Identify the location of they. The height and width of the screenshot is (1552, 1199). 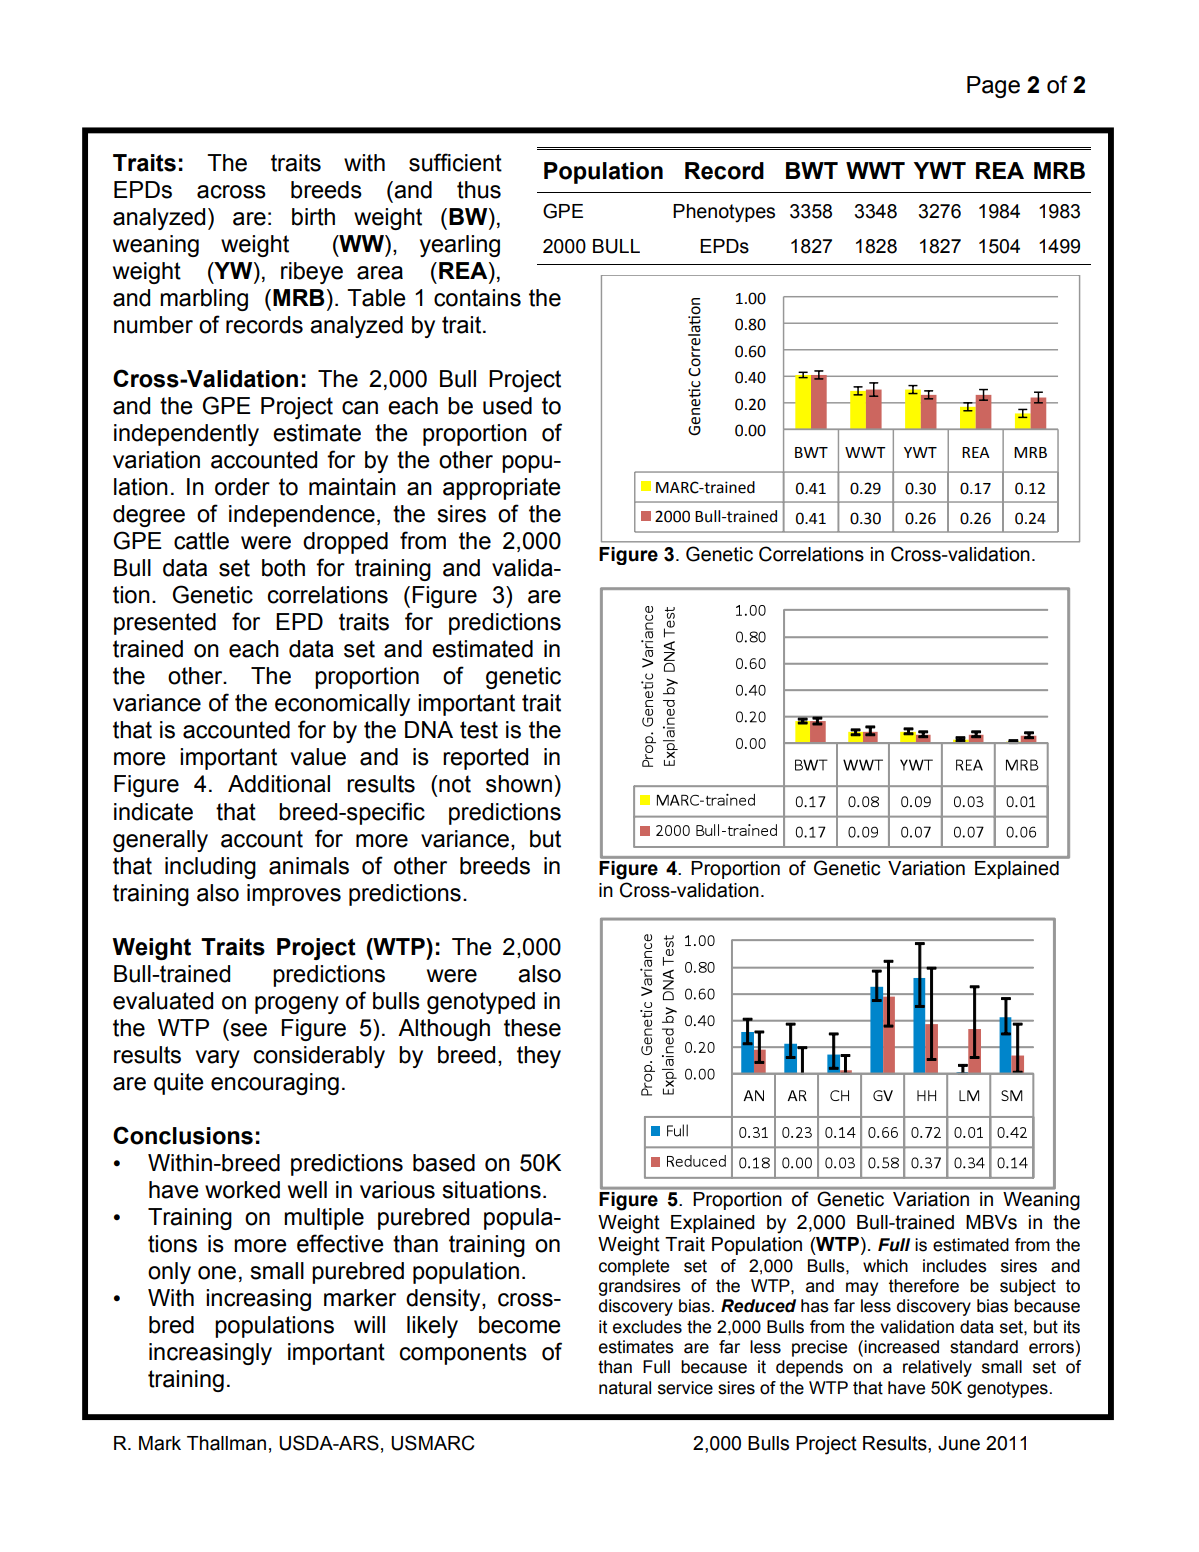
(539, 1057).
